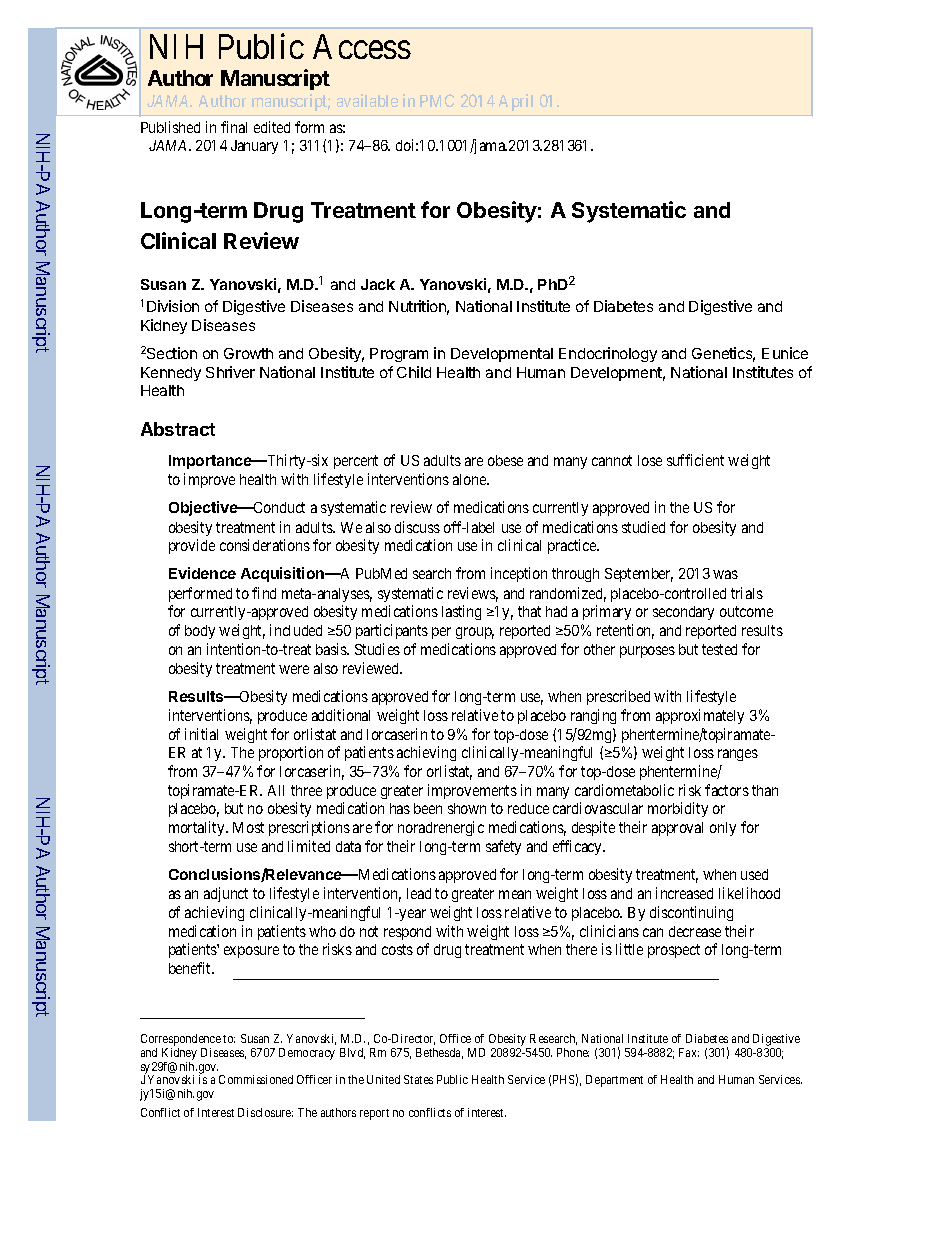 This screenshot has height=1233, width=952. Describe the element at coordinates (414, 372) in the screenshot. I see `Child` at that location.
